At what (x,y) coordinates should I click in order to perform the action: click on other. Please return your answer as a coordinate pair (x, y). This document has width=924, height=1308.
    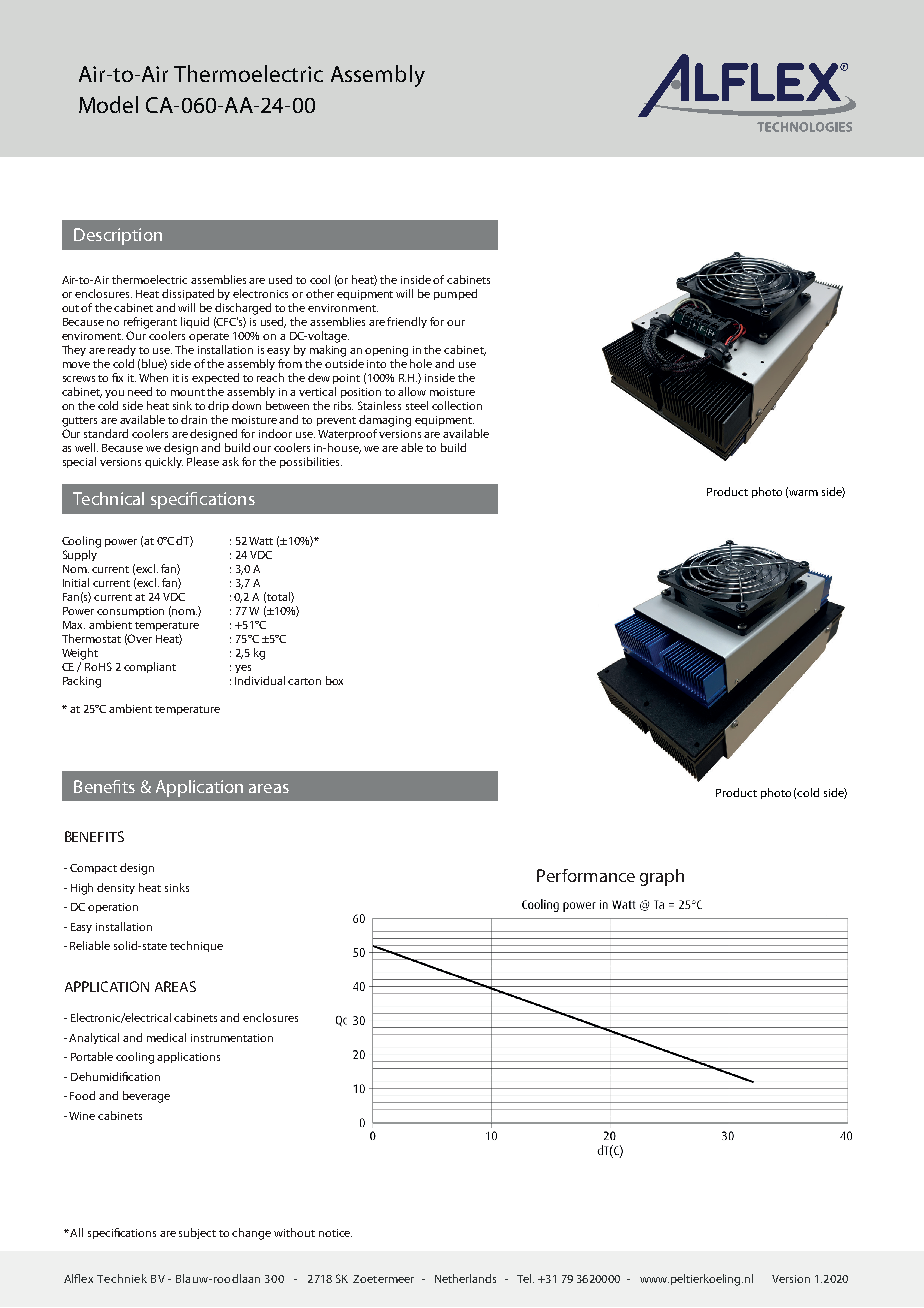
    Looking at the image, I should click on (320, 293).
